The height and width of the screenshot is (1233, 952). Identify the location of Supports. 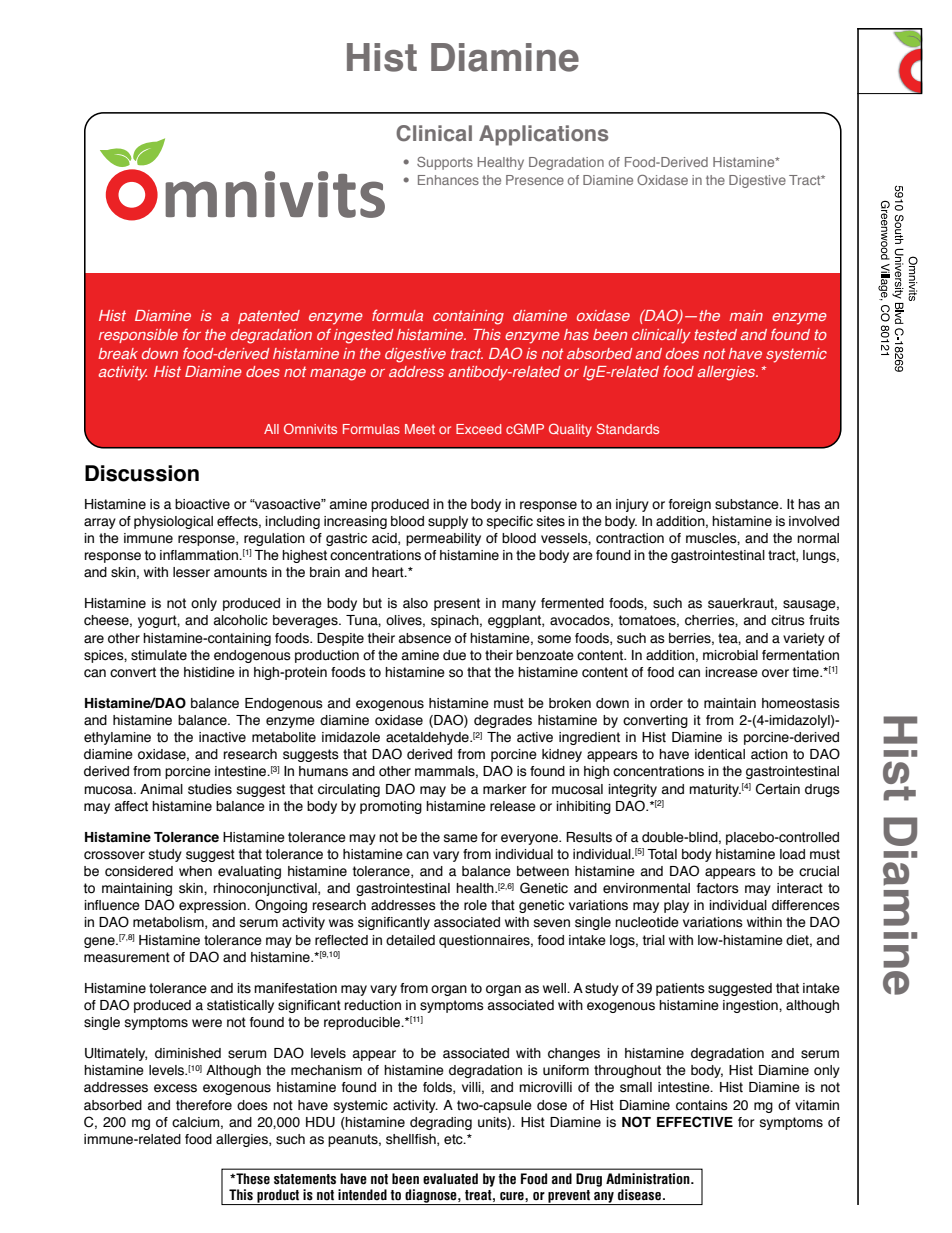
(445, 163).
